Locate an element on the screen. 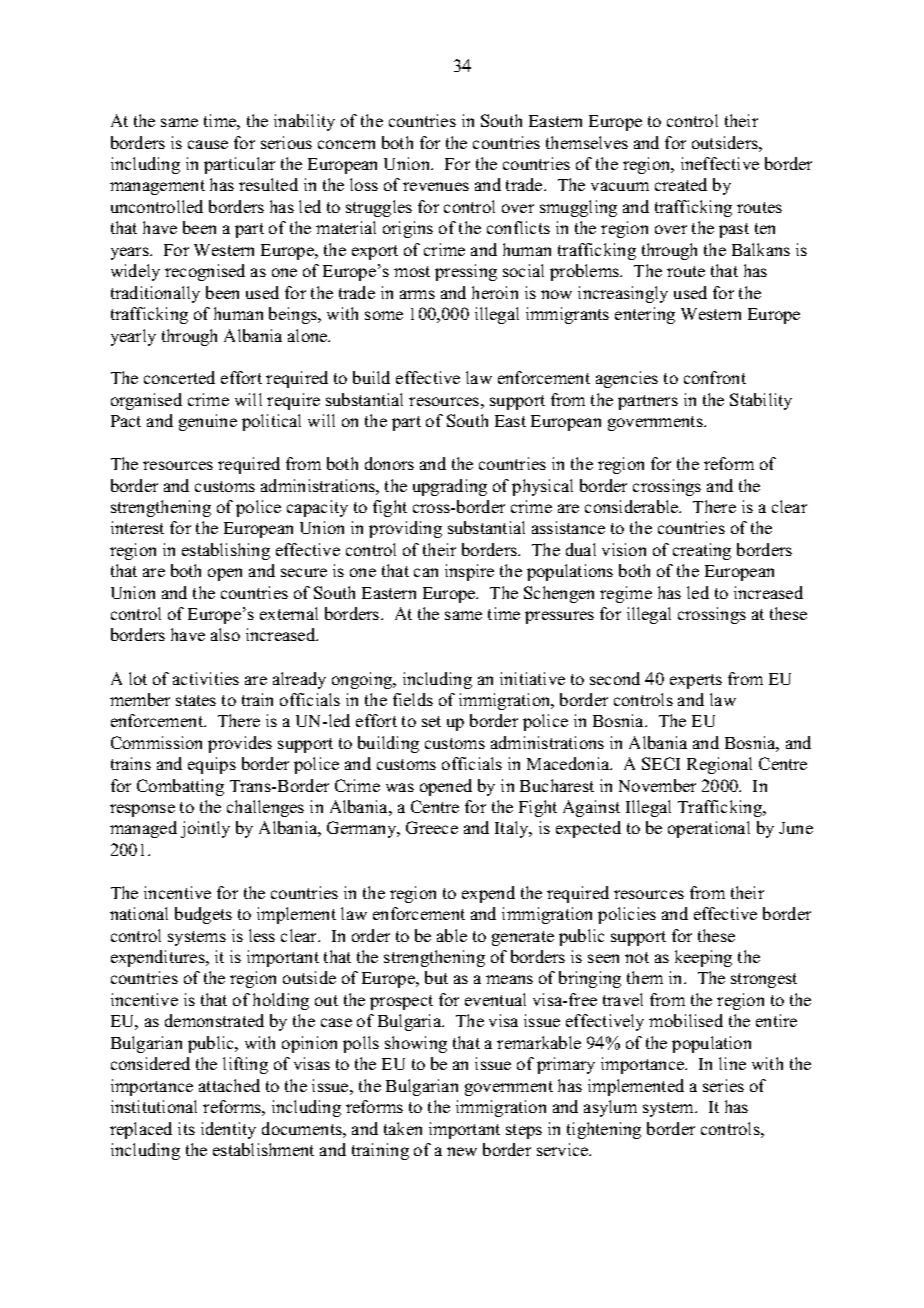 This screenshot has height=1308, width=924. created is located at coordinates (681, 184).
